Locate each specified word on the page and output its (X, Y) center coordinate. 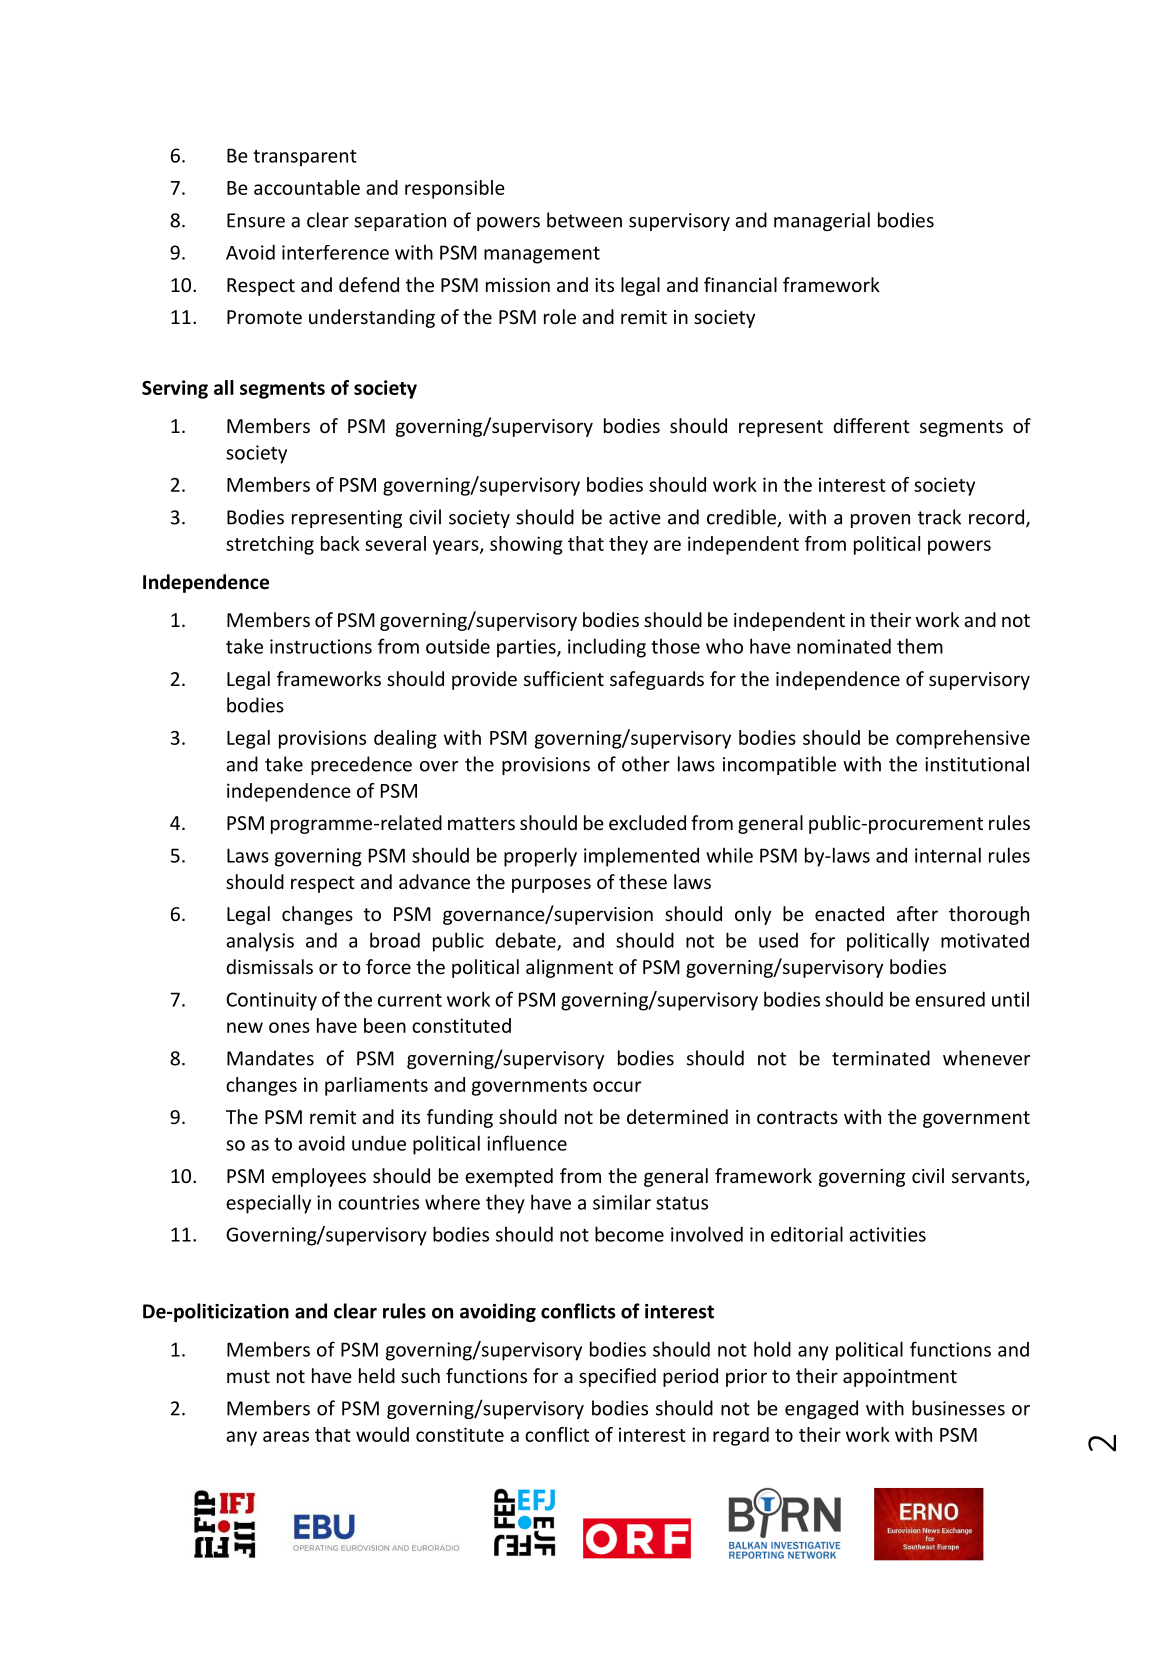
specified (617, 1377)
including (607, 648)
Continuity (271, 1001)
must (248, 1376)
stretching (270, 545)
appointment (900, 1378)
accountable (307, 187)
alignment (569, 968)
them (920, 646)
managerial (822, 221)
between (584, 220)
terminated (881, 1058)
